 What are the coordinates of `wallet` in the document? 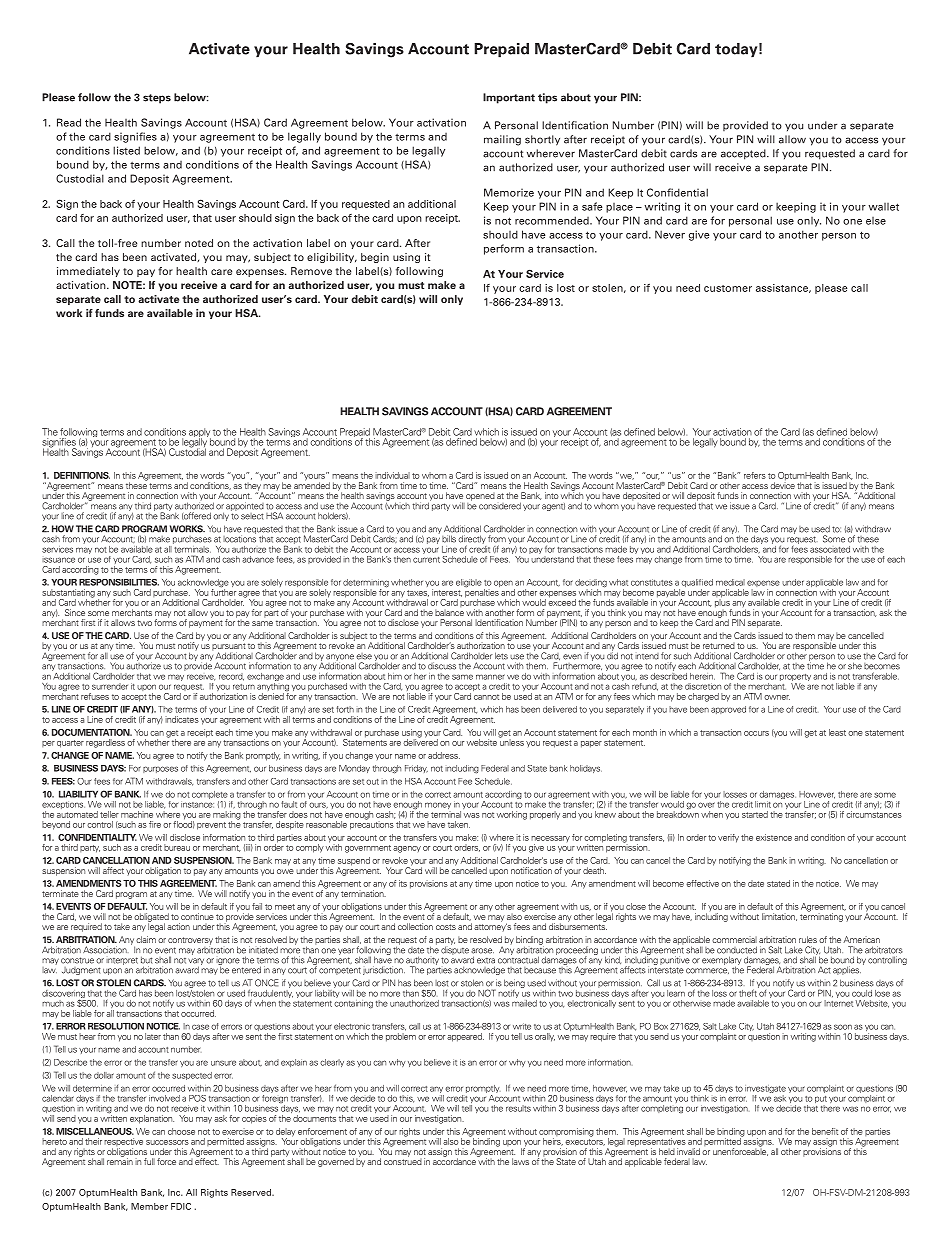 It's located at (884, 207).
